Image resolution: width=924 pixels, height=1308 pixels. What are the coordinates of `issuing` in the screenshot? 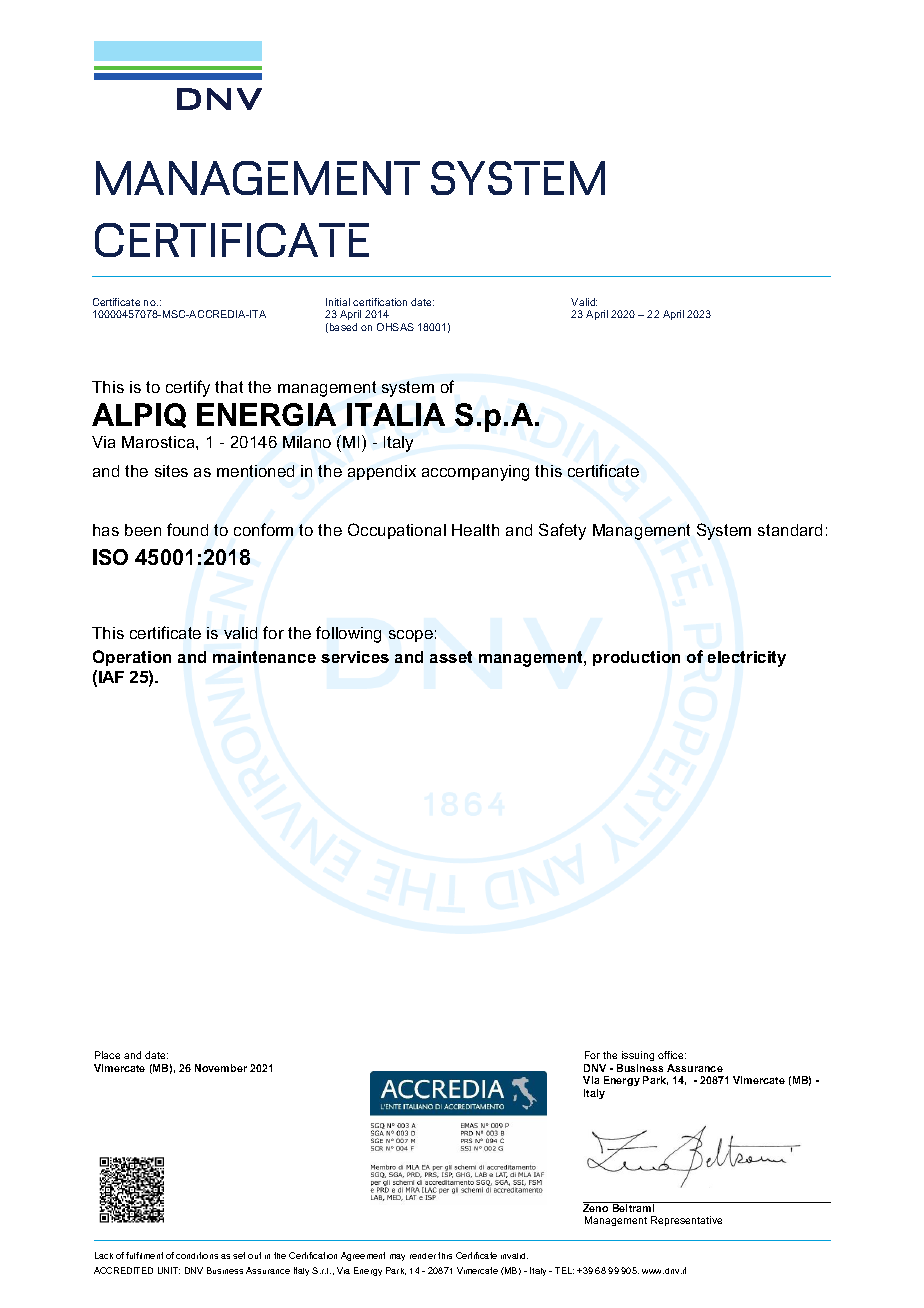 It's located at (637, 1058).
